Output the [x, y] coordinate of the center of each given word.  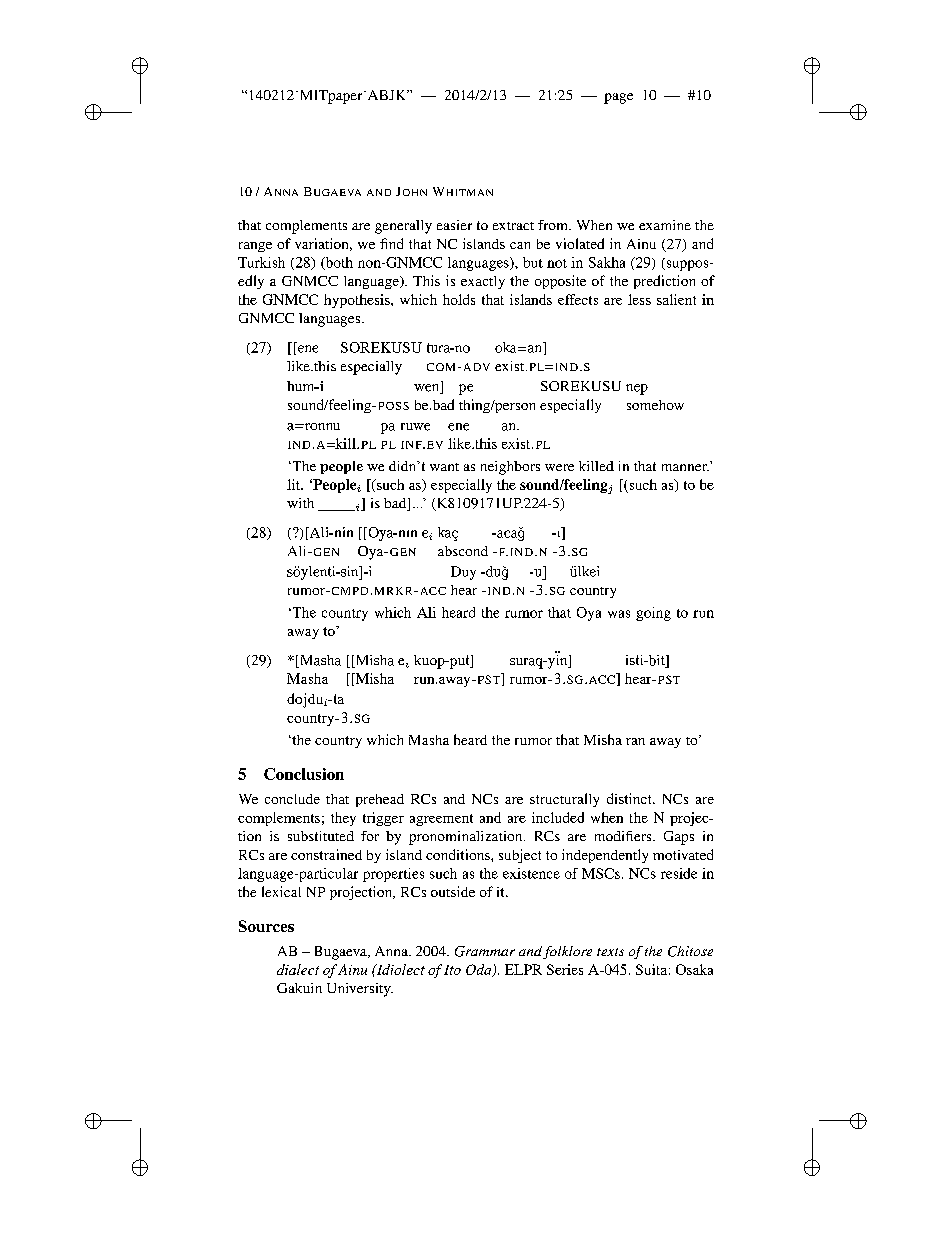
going [653, 614]
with [300, 503]
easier [454, 225]
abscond [463, 551]
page [618, 98]
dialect [298, 969]
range [255, 247]
